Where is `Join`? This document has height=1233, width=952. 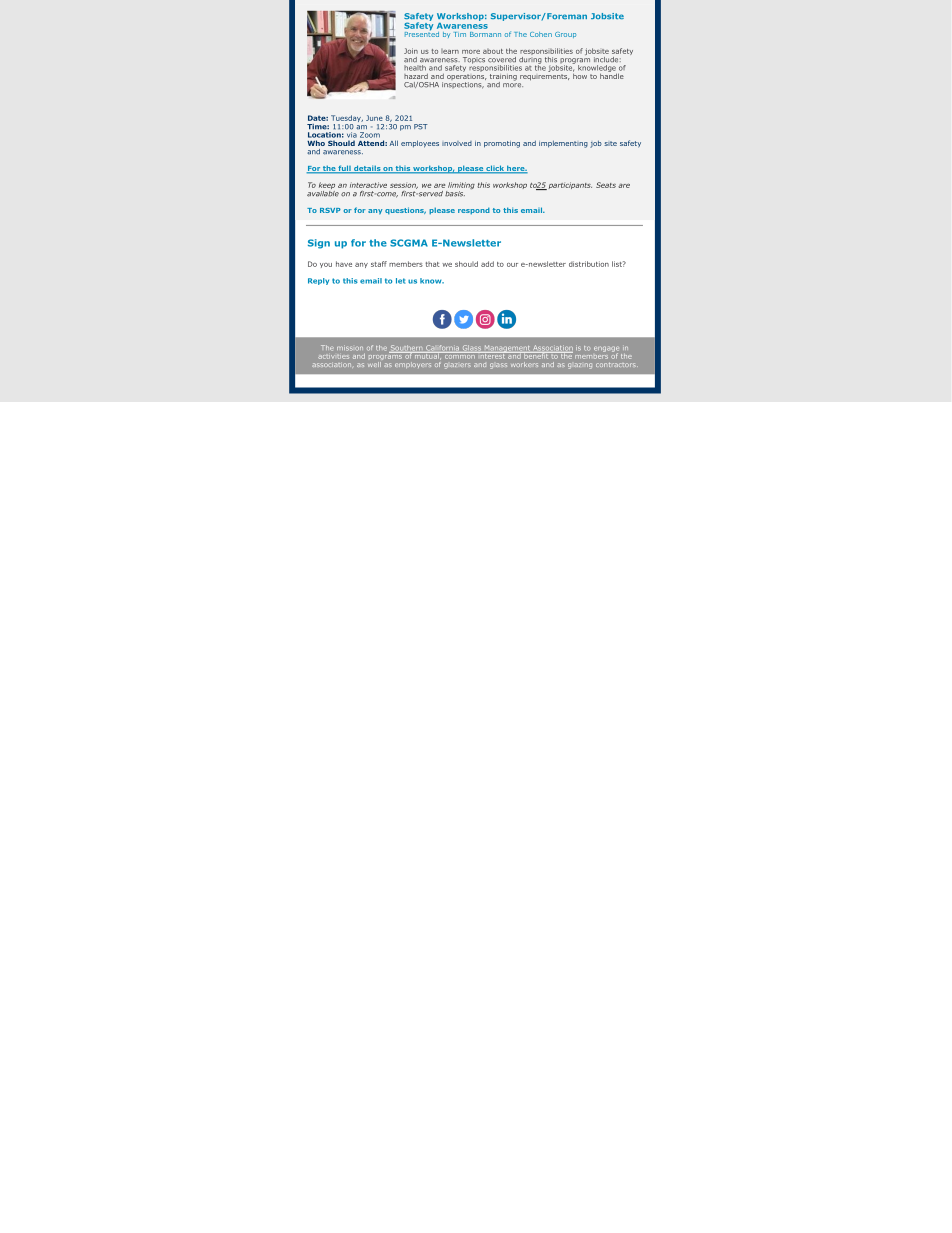 Join is located at coordinates (411, 51).
